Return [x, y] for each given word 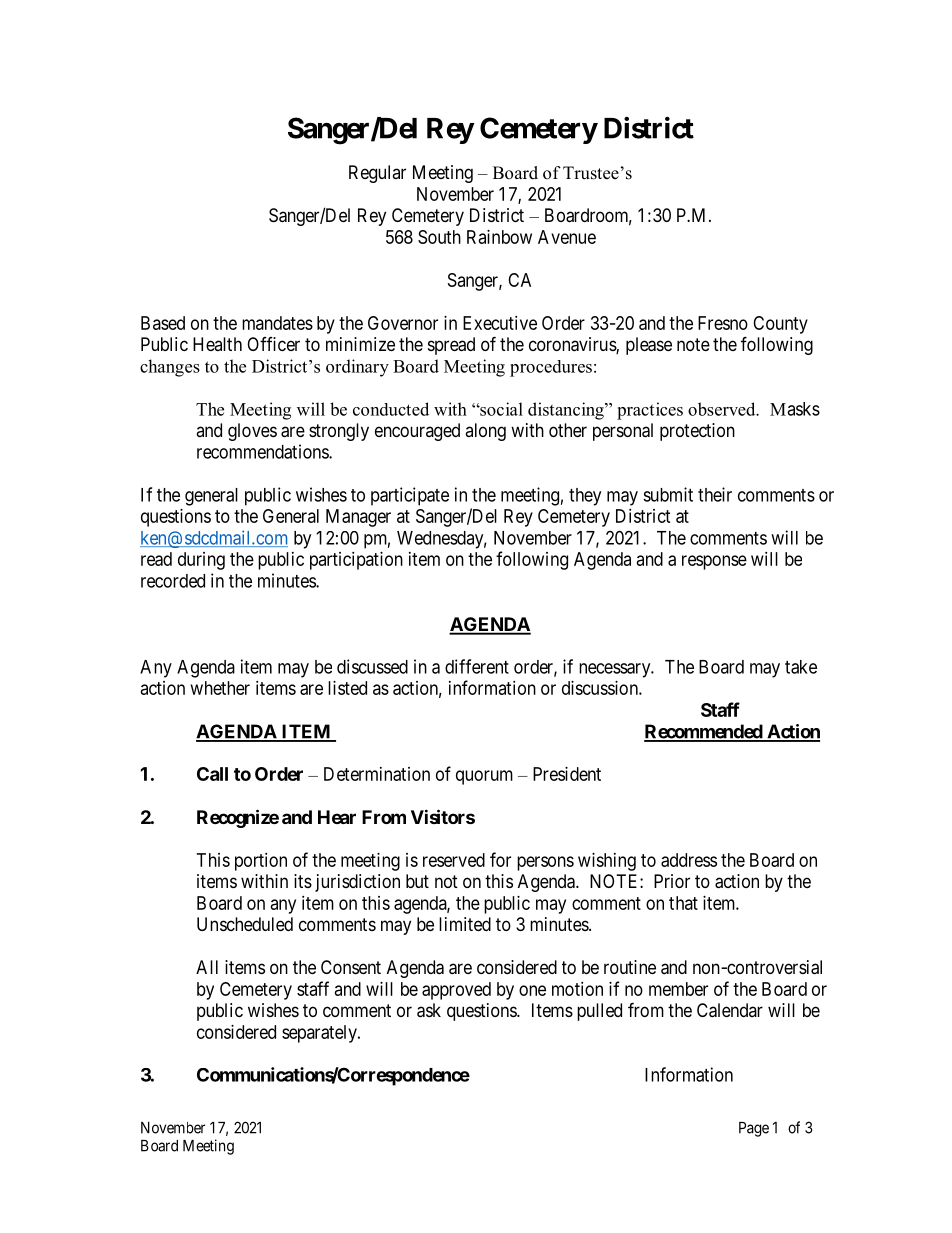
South [439, 237]
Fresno [723, 323]
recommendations [263, 451]
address [689, 860]
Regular [377, 174]
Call [212, 774]
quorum [484, 777]
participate [410, 496]
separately [320, 1034]
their [715, 494]
